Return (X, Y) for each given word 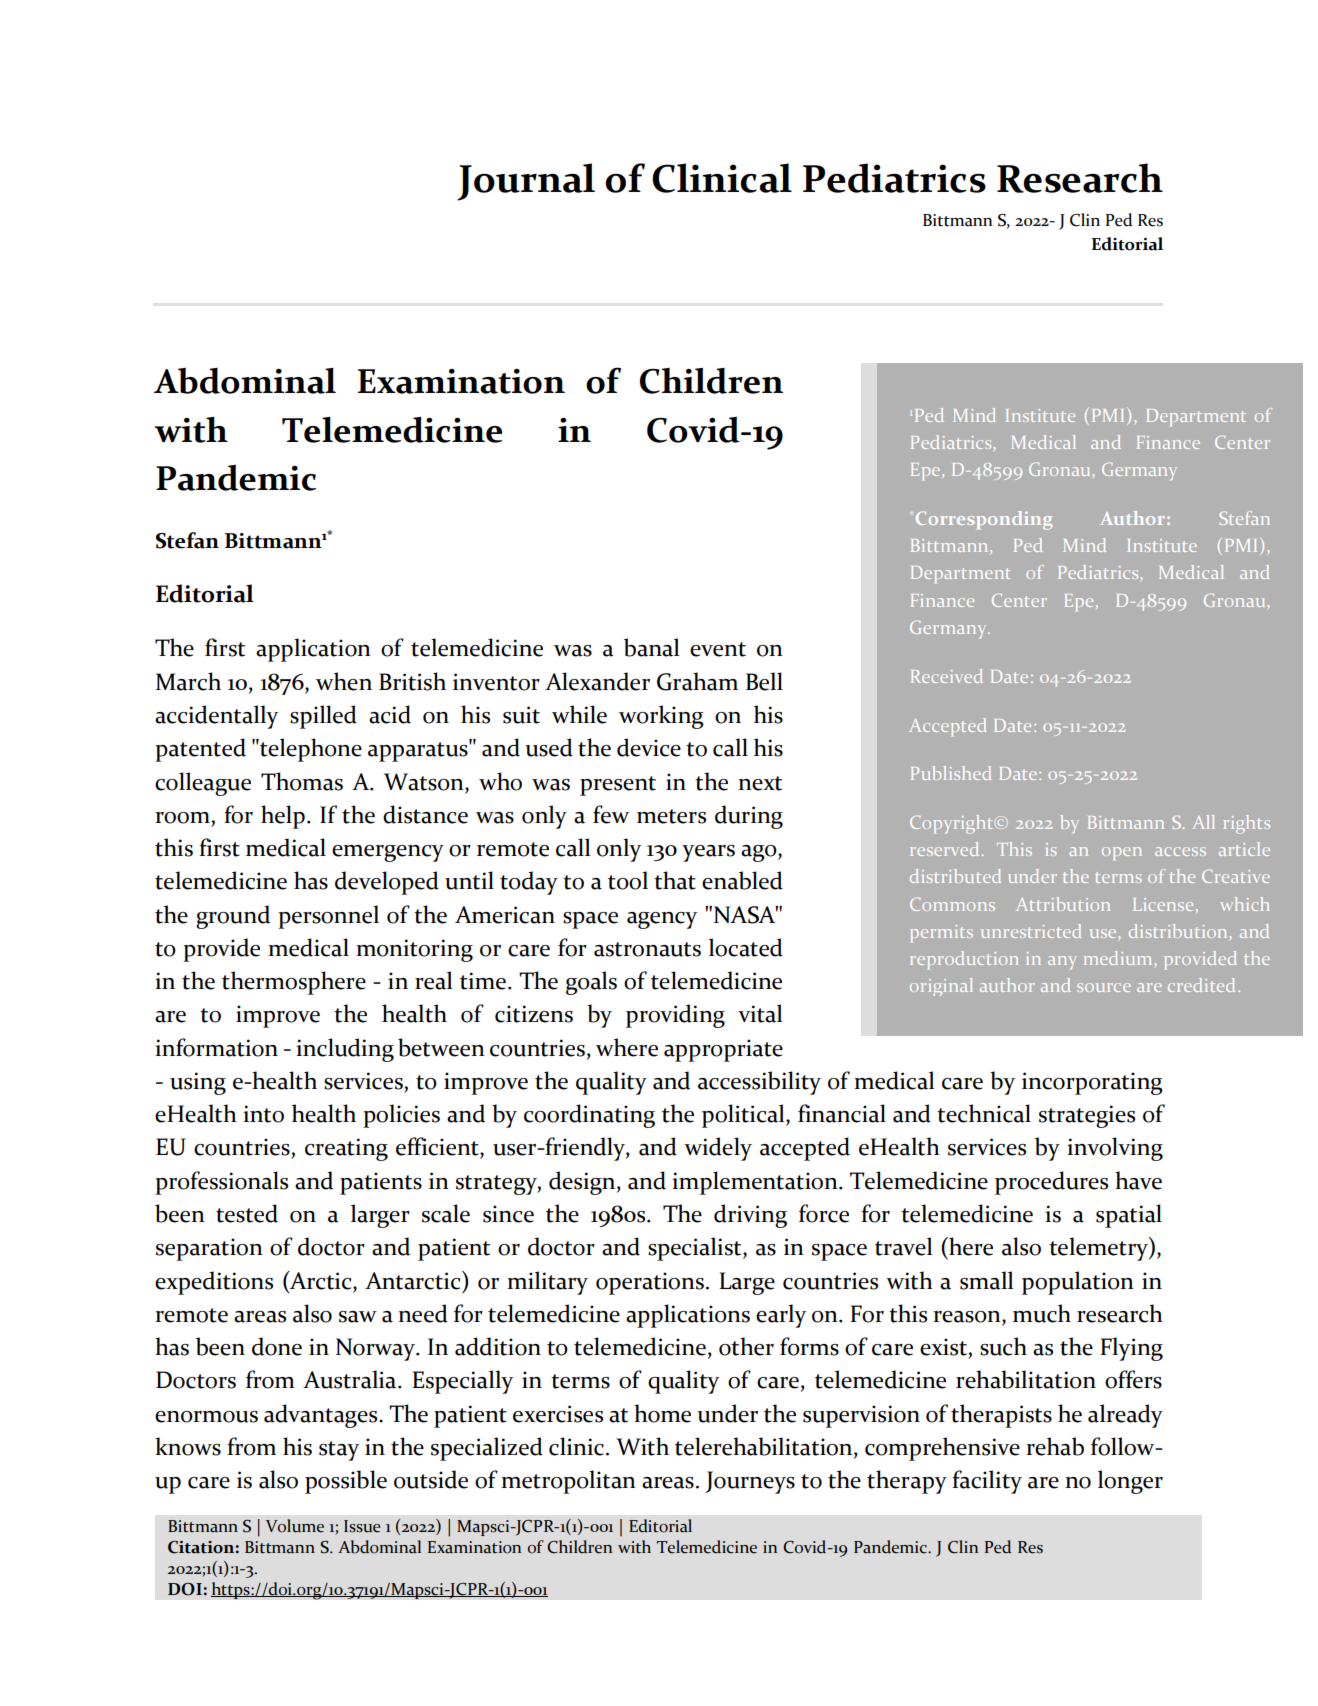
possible (346, 1482)
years (708, 853)
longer (1130, 1482)
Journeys (750, 1482)
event (718, 649)
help (283, 817)
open (1122, 853)
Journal (526, 182)
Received (947, 676)
